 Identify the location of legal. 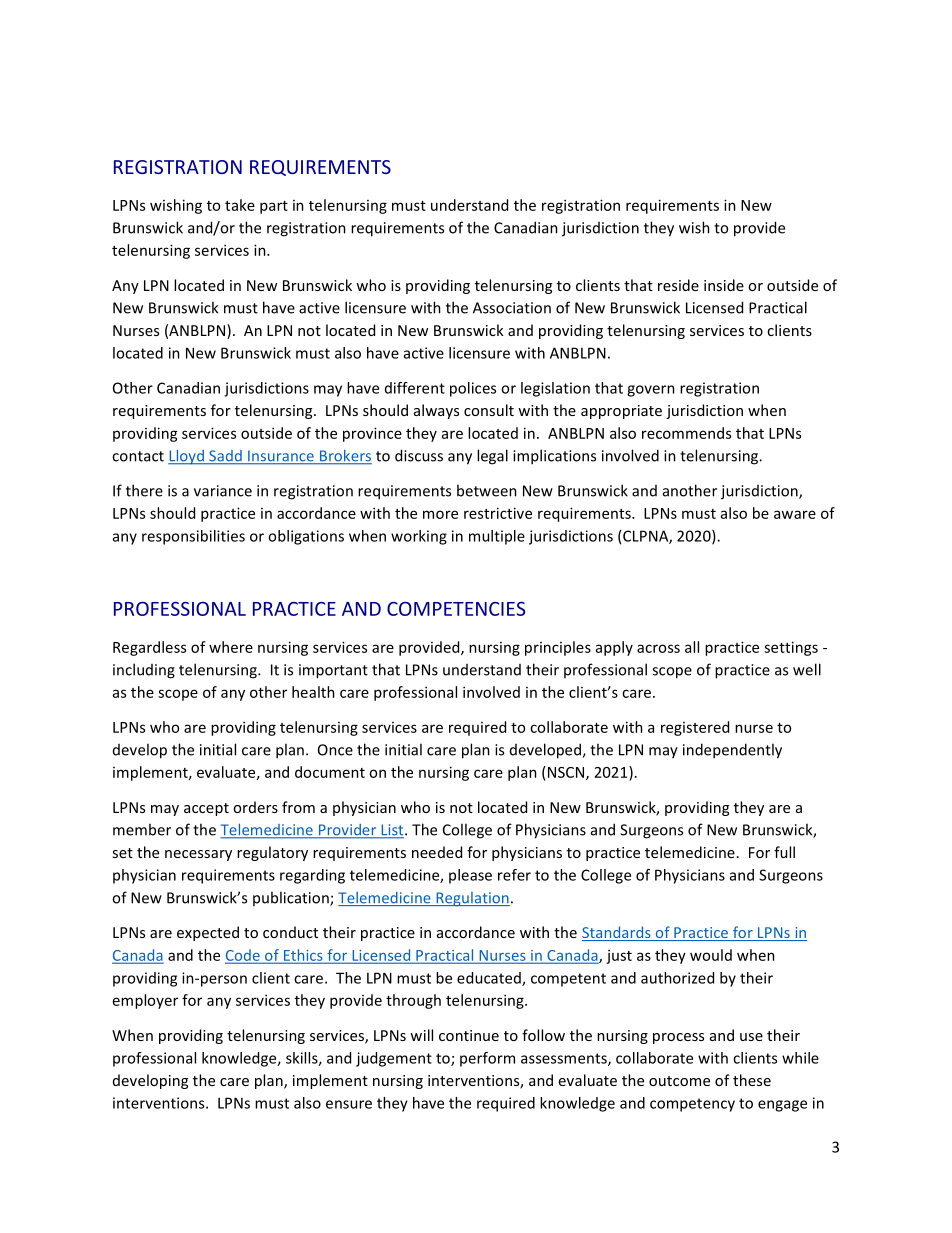
(492, 457).
